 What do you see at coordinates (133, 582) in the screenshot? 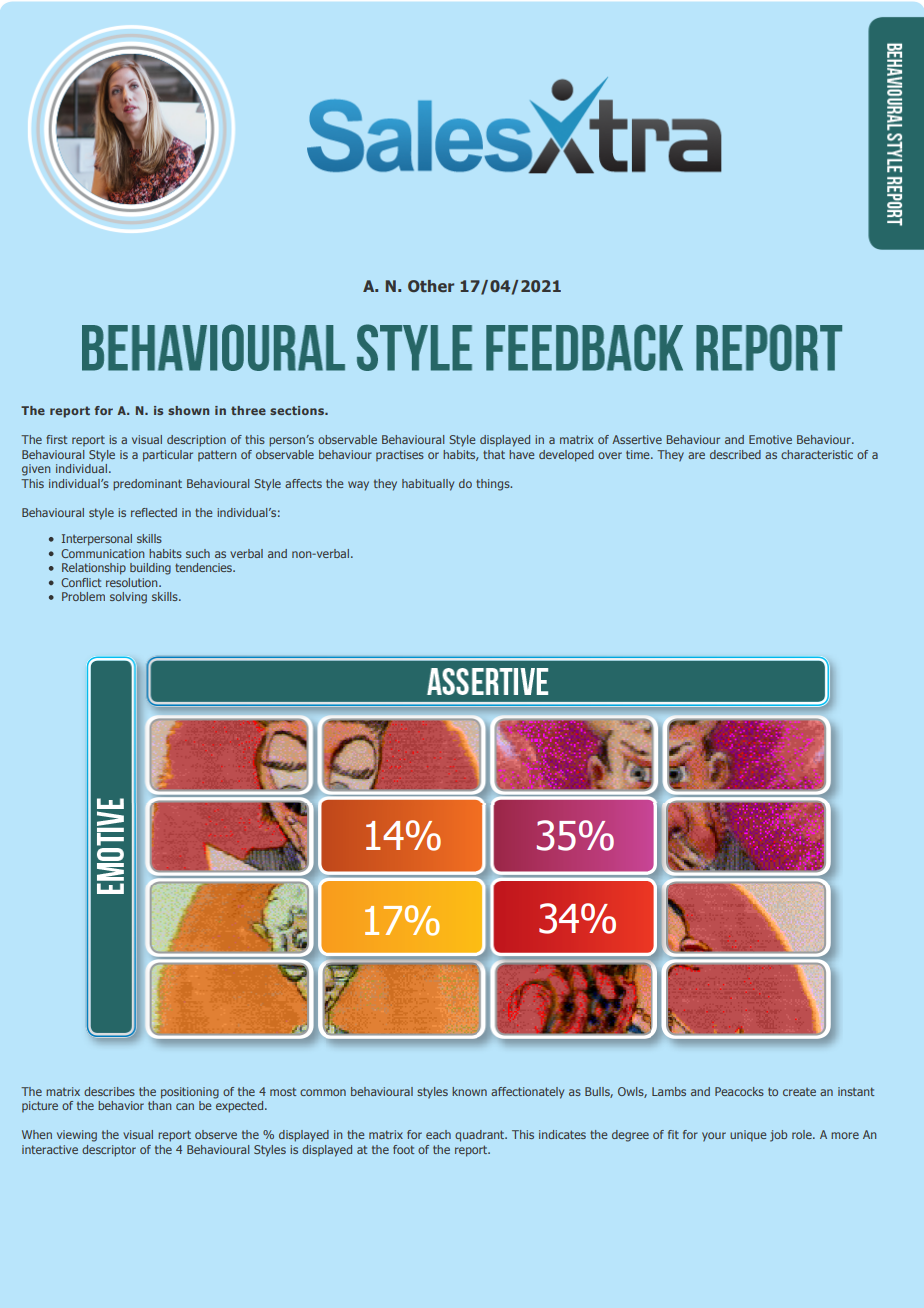
I see `resolution` at bounding box center [133, 582].
